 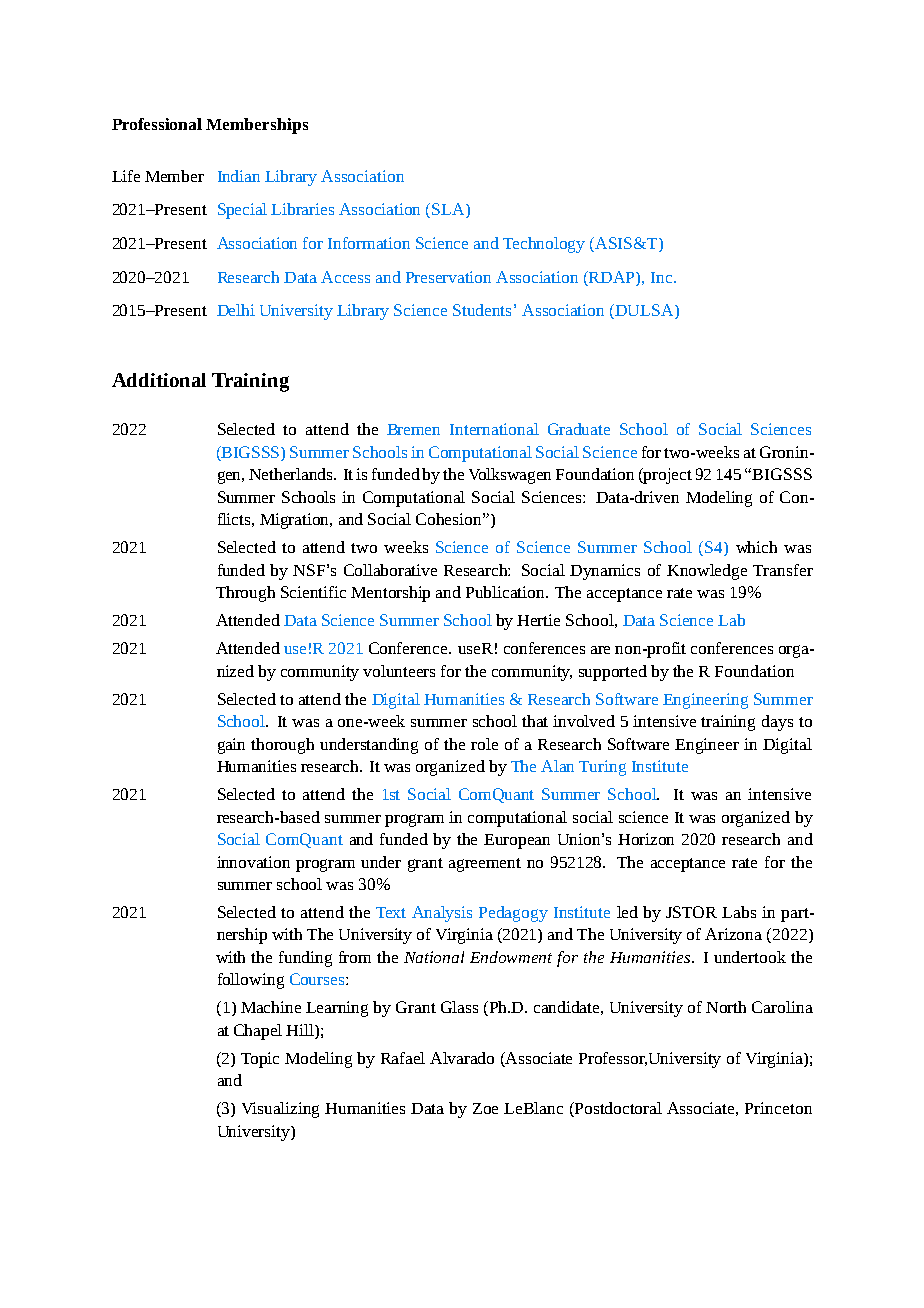 I want to click on project, so click(x=667, y=476).
